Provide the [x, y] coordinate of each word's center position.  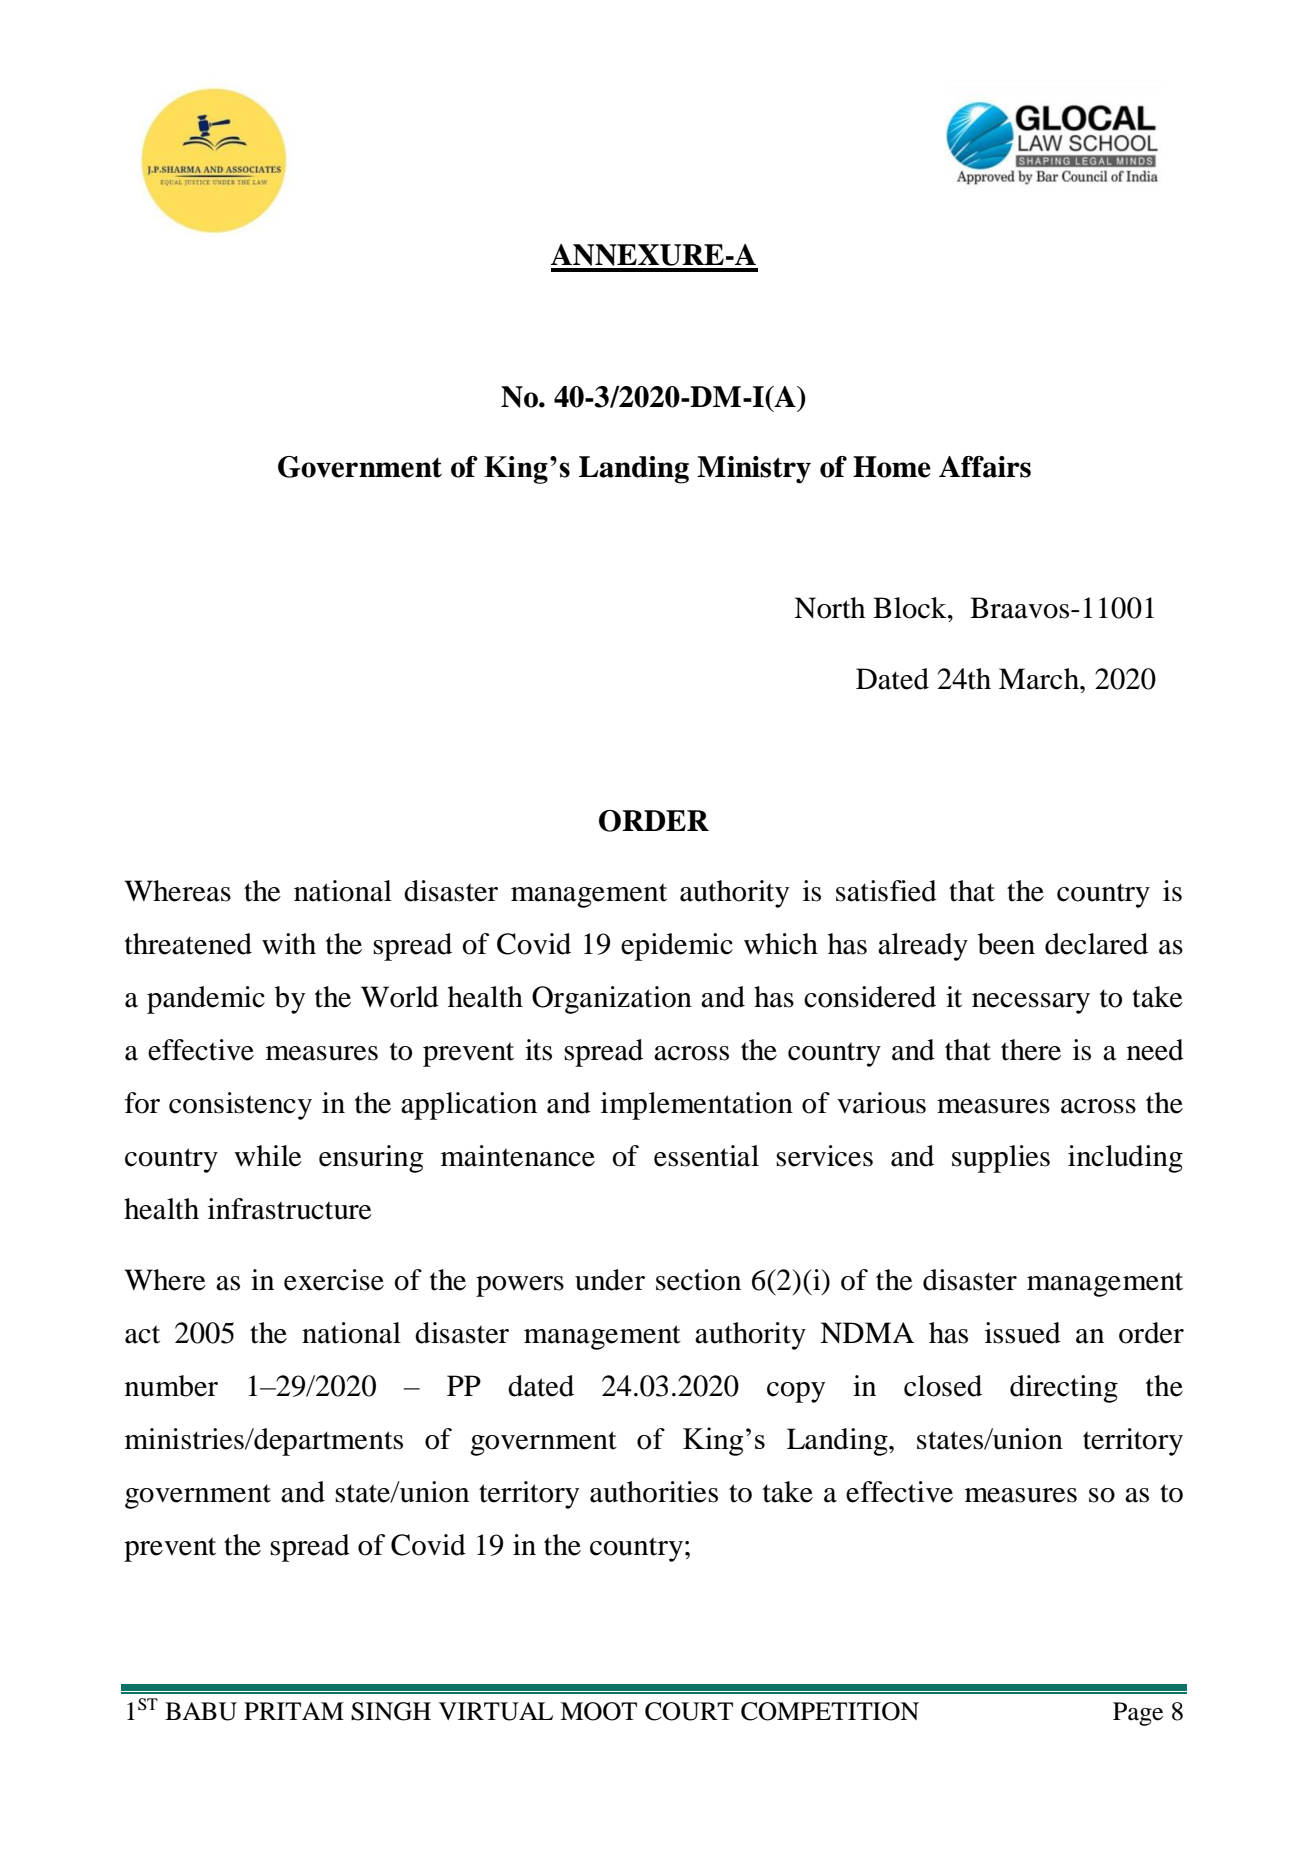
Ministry [754, 470]
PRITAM [294, 1711]
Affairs [985, 467]
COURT [689, 1711]
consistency [240, 1106]
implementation [697, 1106]
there [1031, 1050]
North [829, 608]
